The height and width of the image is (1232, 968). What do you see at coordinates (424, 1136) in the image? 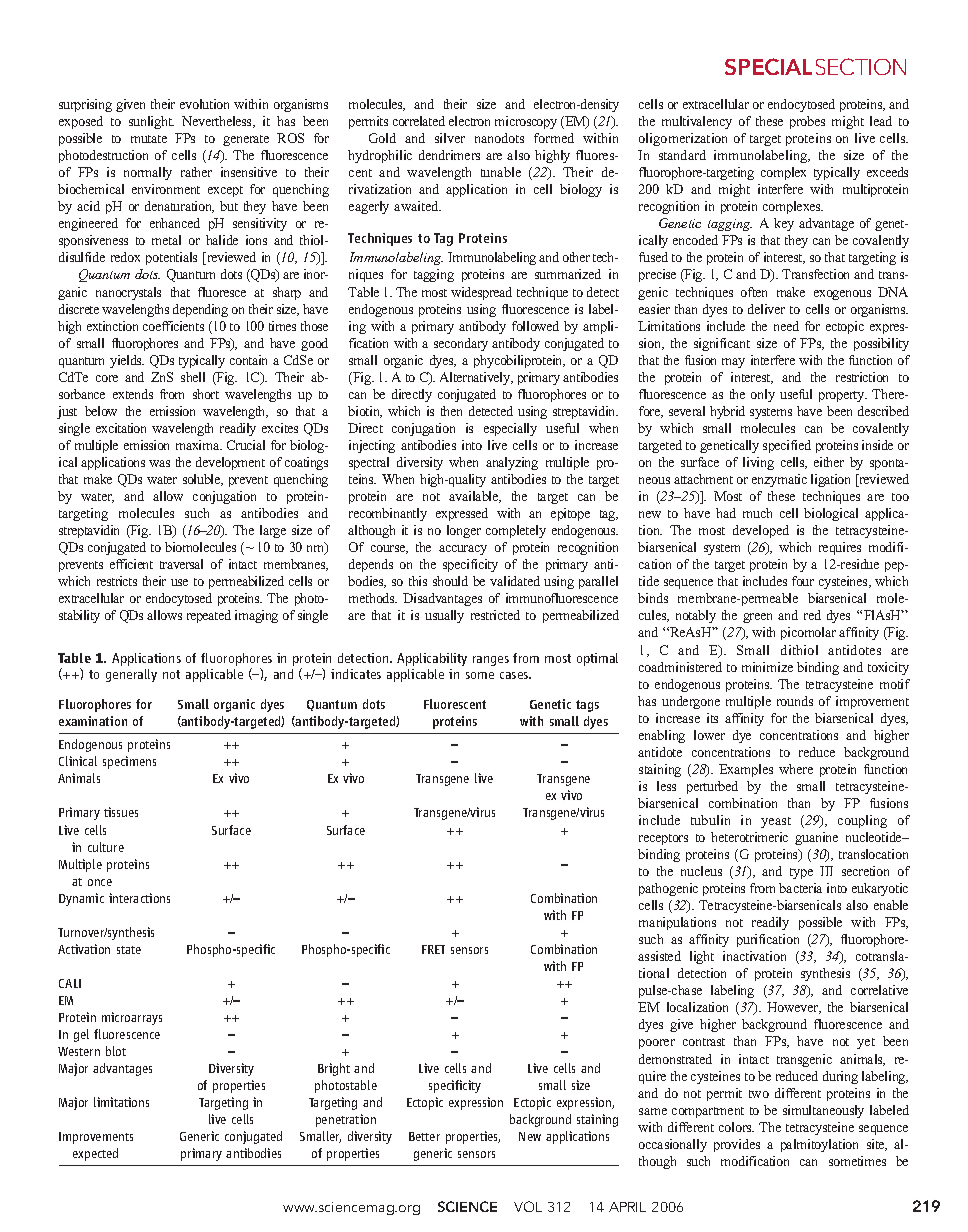
I see `Better` at bounding box center [424, 1136].
